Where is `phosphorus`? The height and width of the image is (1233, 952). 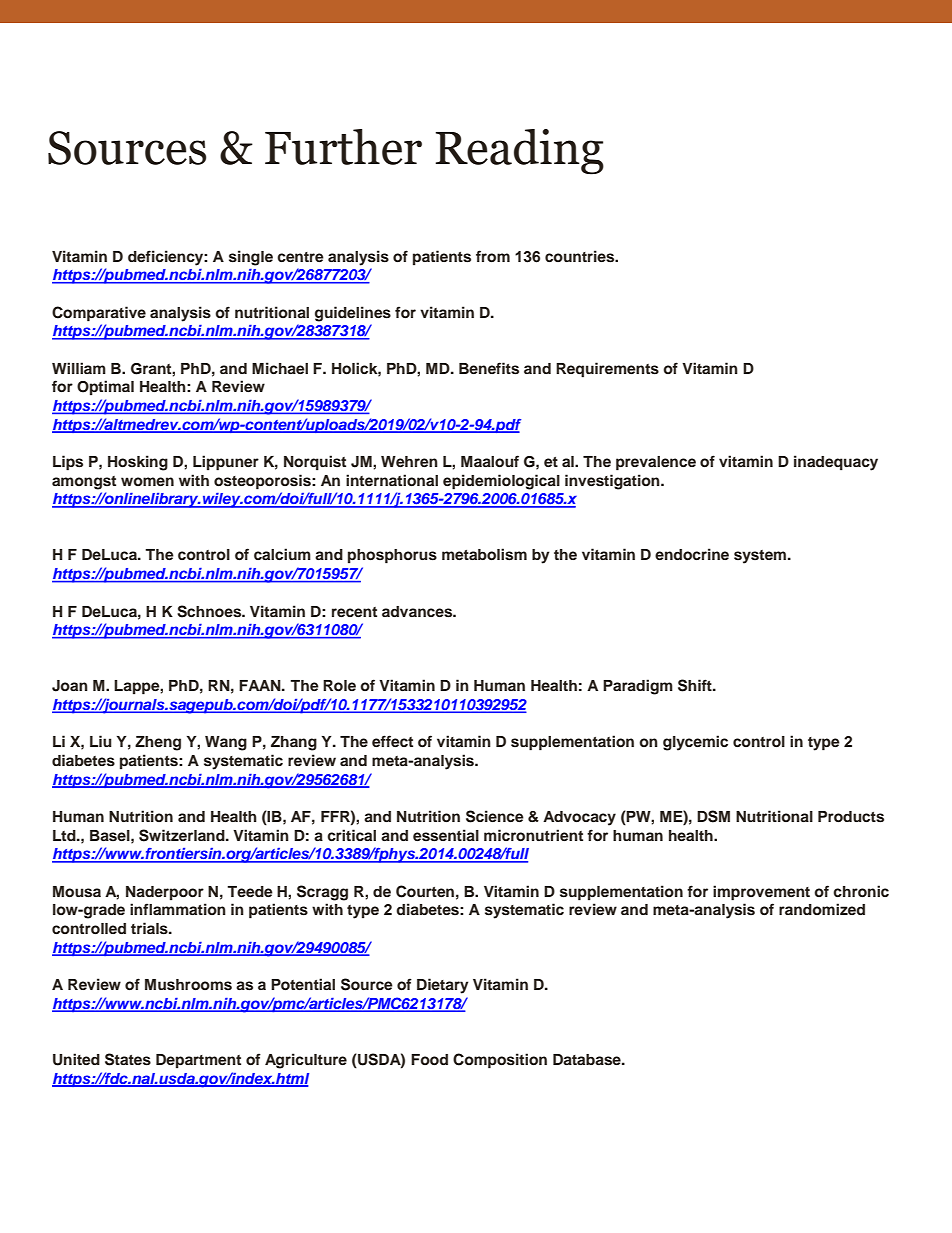
phosphorus is located at coordinates (392, 556).
